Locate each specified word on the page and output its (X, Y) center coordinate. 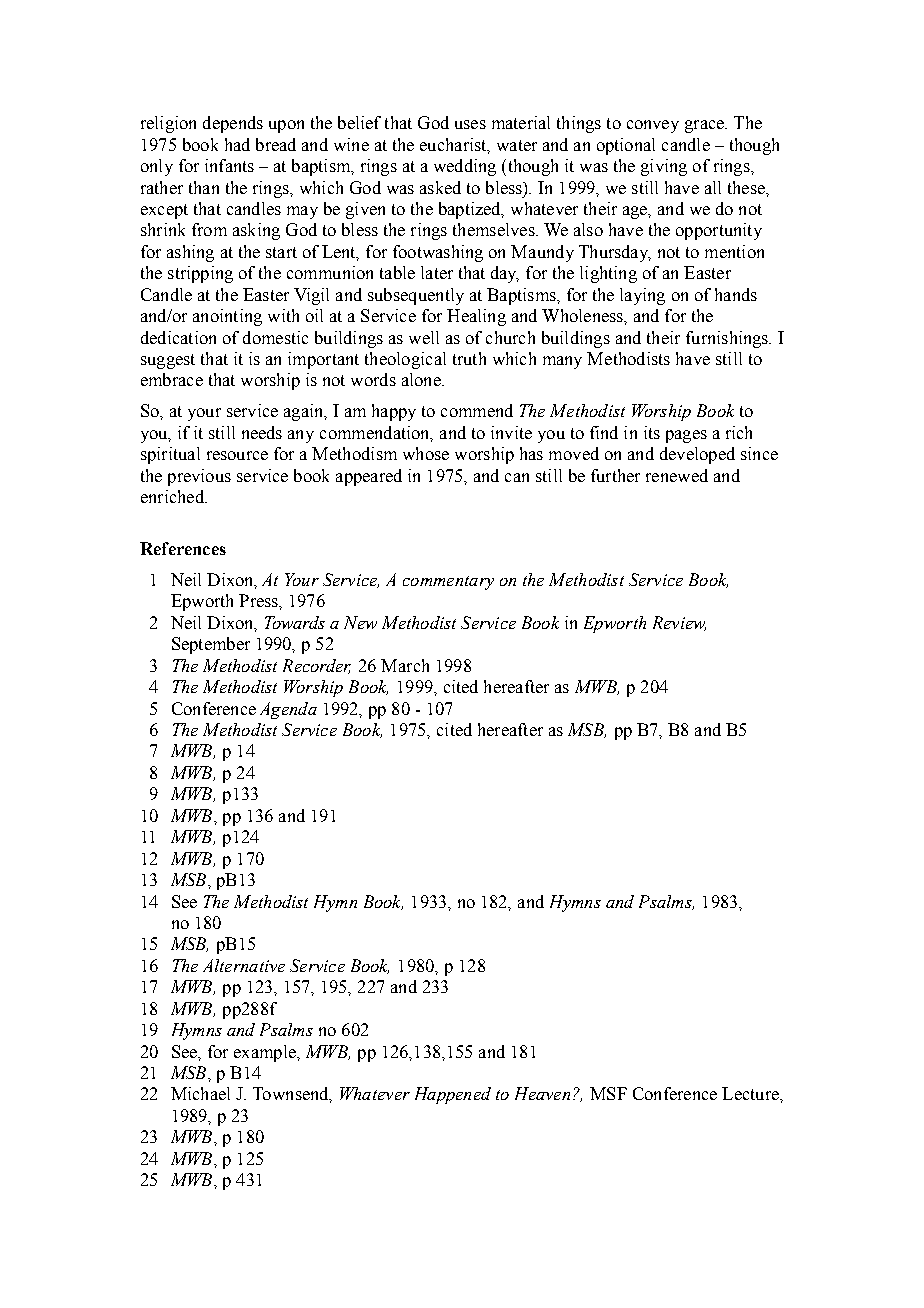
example (266, 1053)
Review (679, 623)
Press (259, 600)
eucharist (454, 145)
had (237, 144)
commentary (448, 583)
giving (664, 167)
